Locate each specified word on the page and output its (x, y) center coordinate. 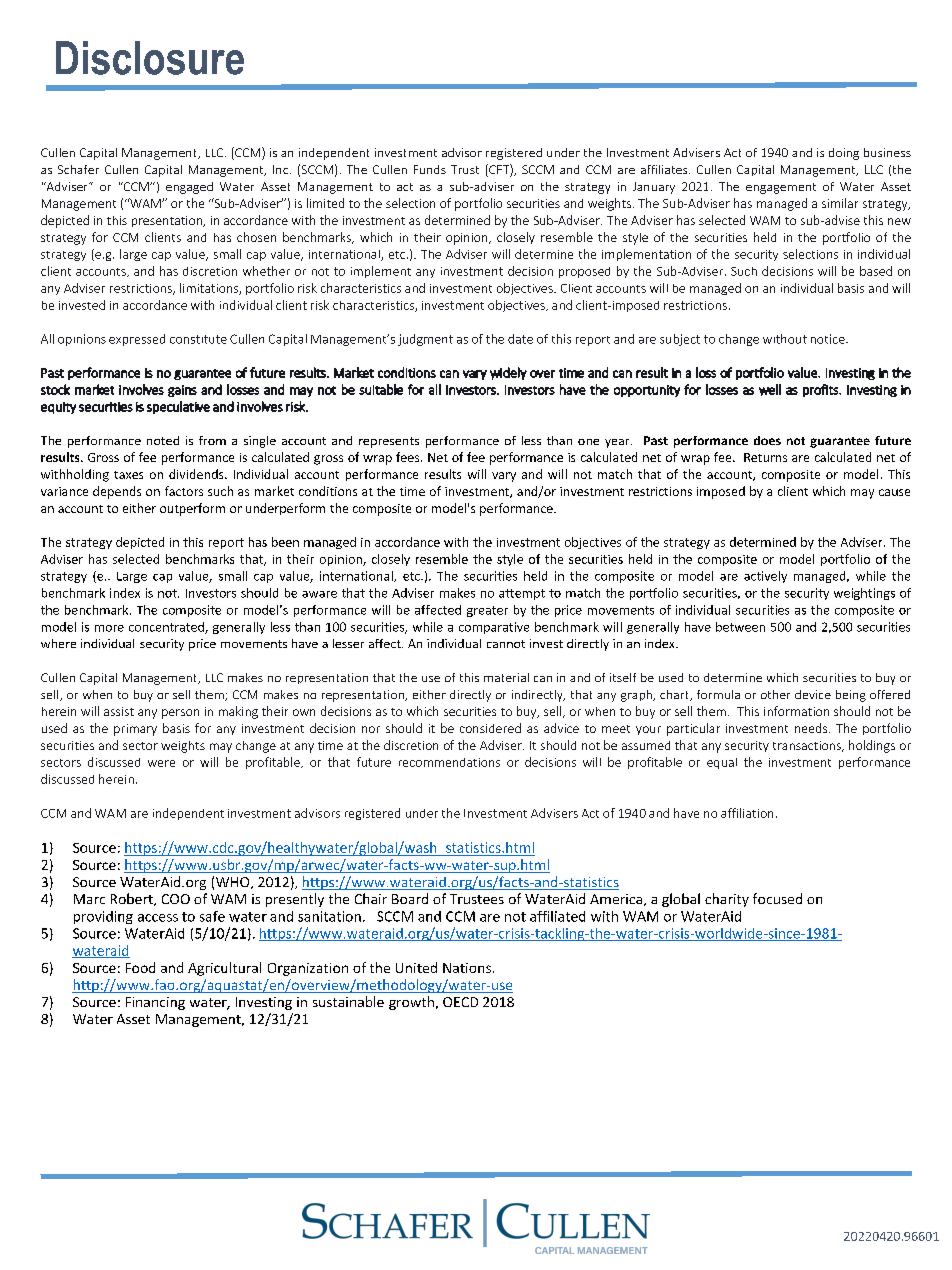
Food (140, 967)
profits (821, 390)
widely (508, 373)
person (180, 714)
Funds (430, 169)
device (813, 694)
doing (844, 154)
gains (182, 391)
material (506, 677)
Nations (467, 968)
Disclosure (150, 58)
